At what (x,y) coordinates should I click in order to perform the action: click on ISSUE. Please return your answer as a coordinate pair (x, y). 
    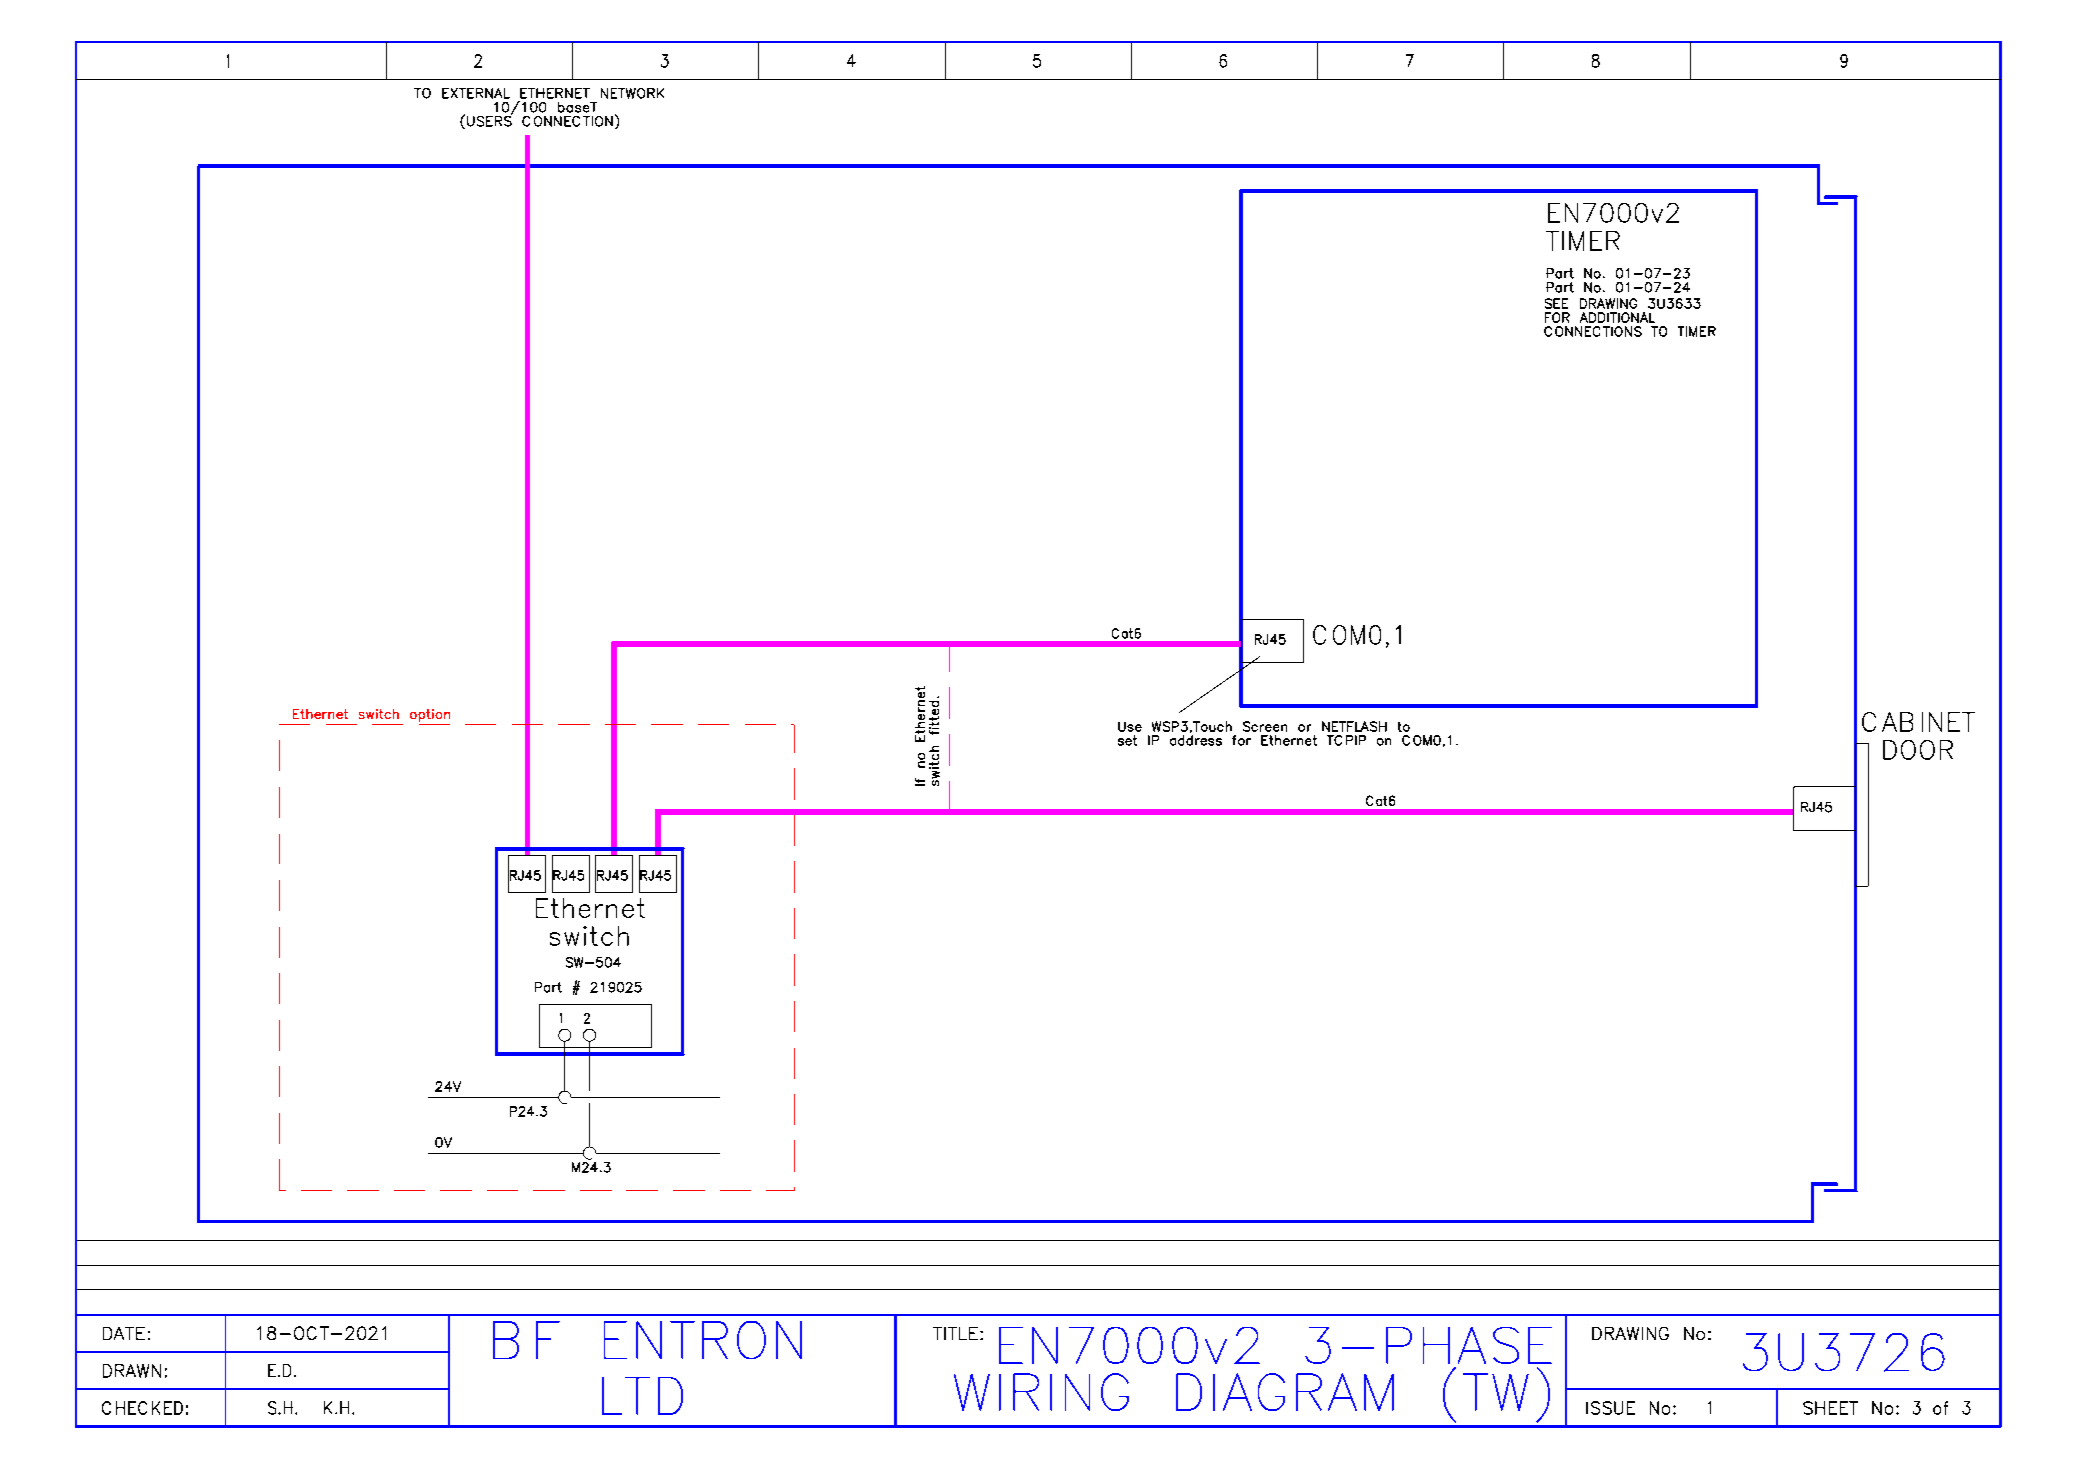
    Looking at the image, I should click on (1610, 1408).
